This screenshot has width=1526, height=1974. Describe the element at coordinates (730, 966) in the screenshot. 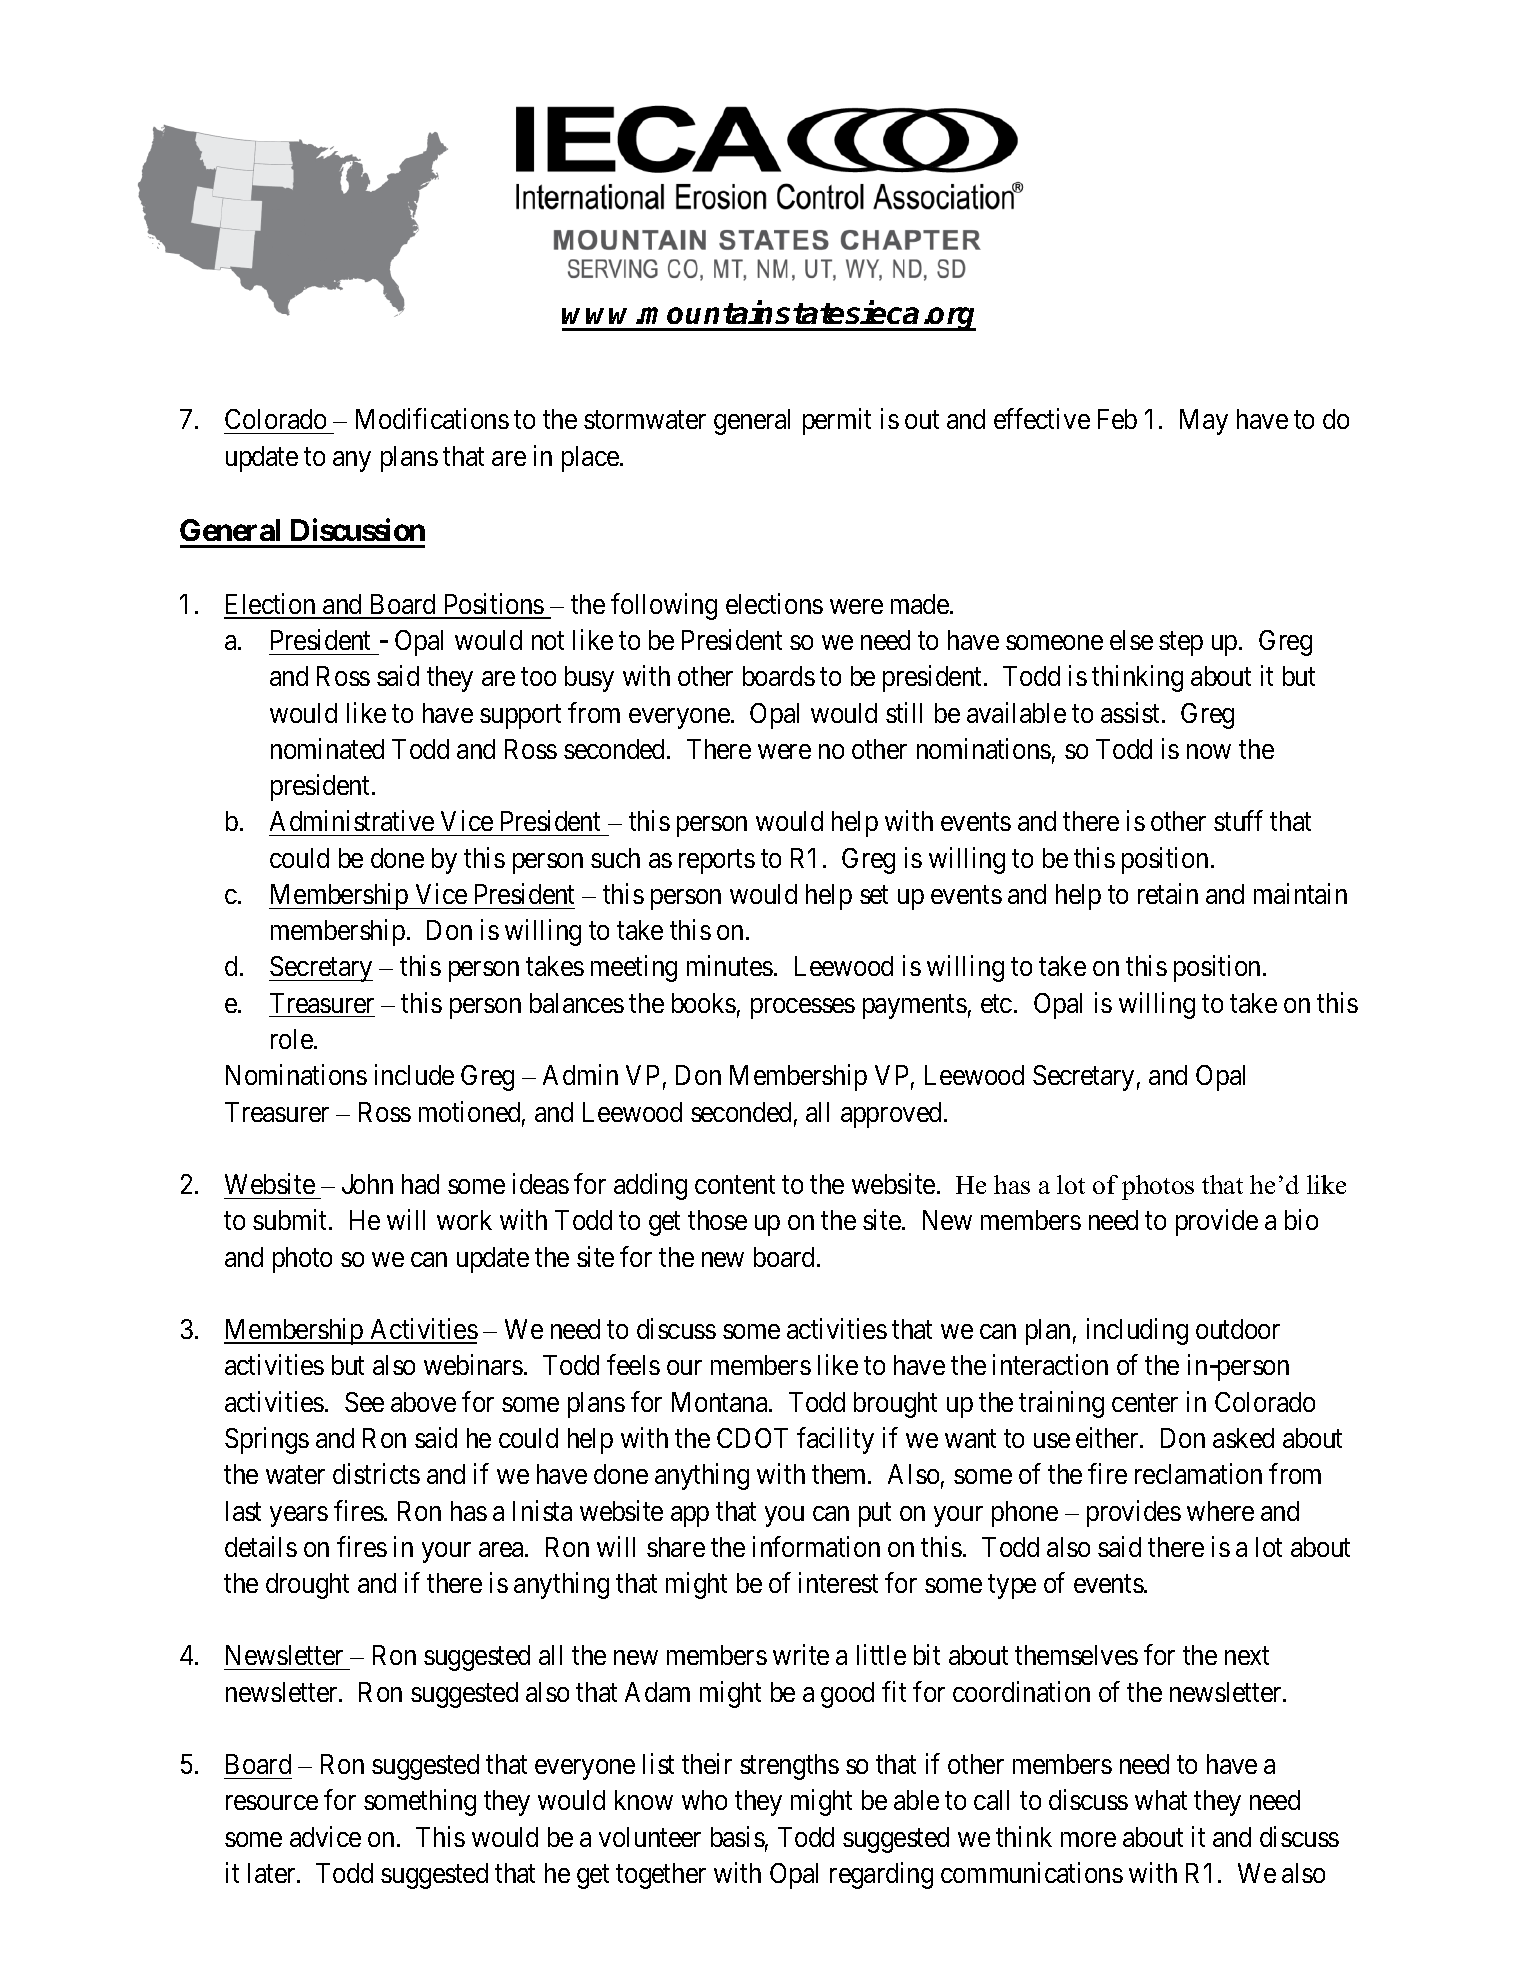

I see `minutes` at that location.
